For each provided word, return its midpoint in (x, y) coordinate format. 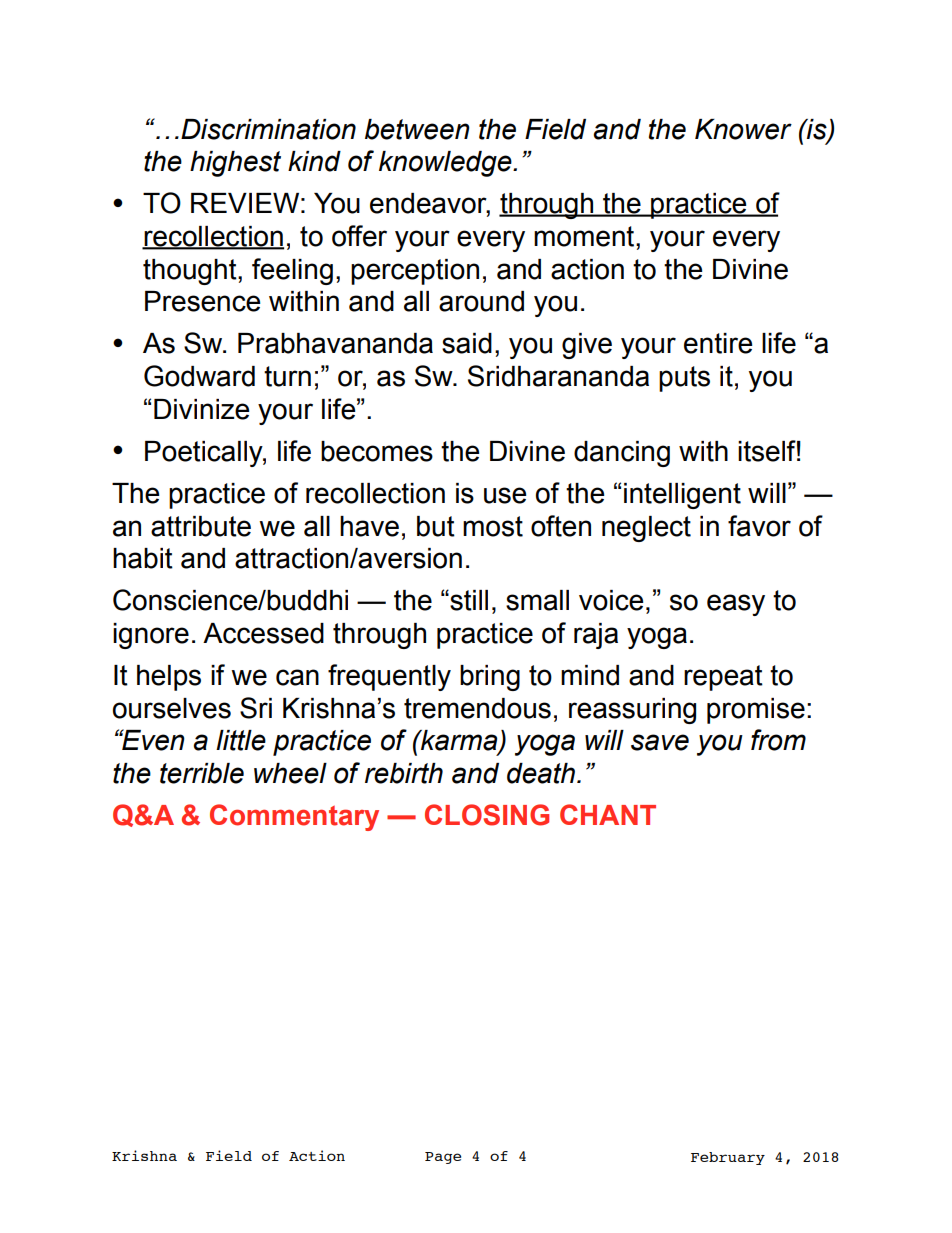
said (467, 343)
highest (235, 164)
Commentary (294, 817)
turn (287, 376)
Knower (743, 129)
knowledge (446, 164)
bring (490, 678)
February (728, 1158)
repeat (723, 678)
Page (443, 1158)
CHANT (608, 814)
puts (684, 379)
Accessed (263, 633)
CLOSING (487, 815)
